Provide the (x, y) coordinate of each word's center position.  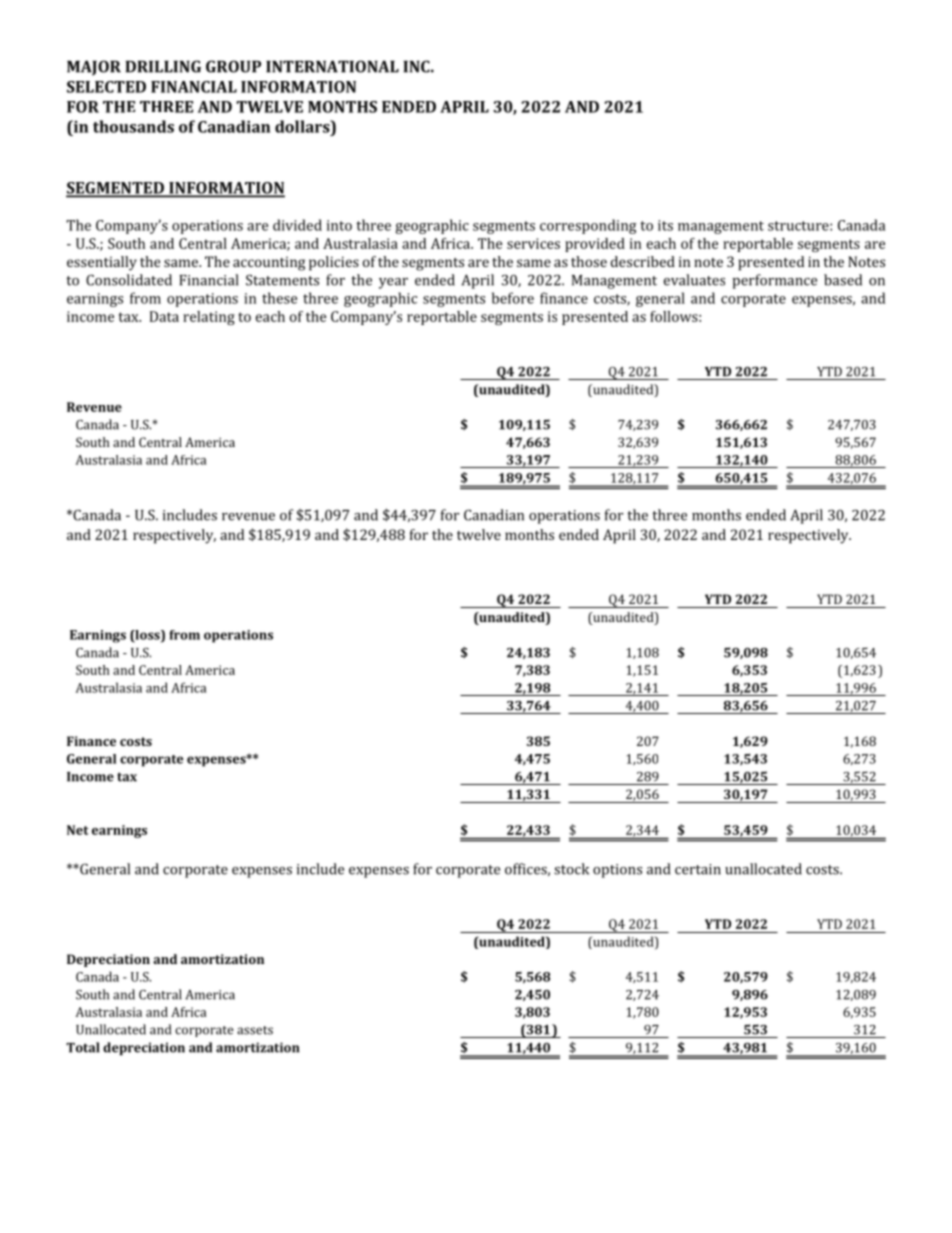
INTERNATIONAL (332, 66)
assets (255, 1030)
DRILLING (163, 66)
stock (571, 869)
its (665, 225)
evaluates (694, 280)
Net (78, 830)
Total (83, 1047)
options (617, 871)
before (513, 298)
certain (698, 869)
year (393, 283)
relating (209, 318)
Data (164, 316)
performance (774, 281)
